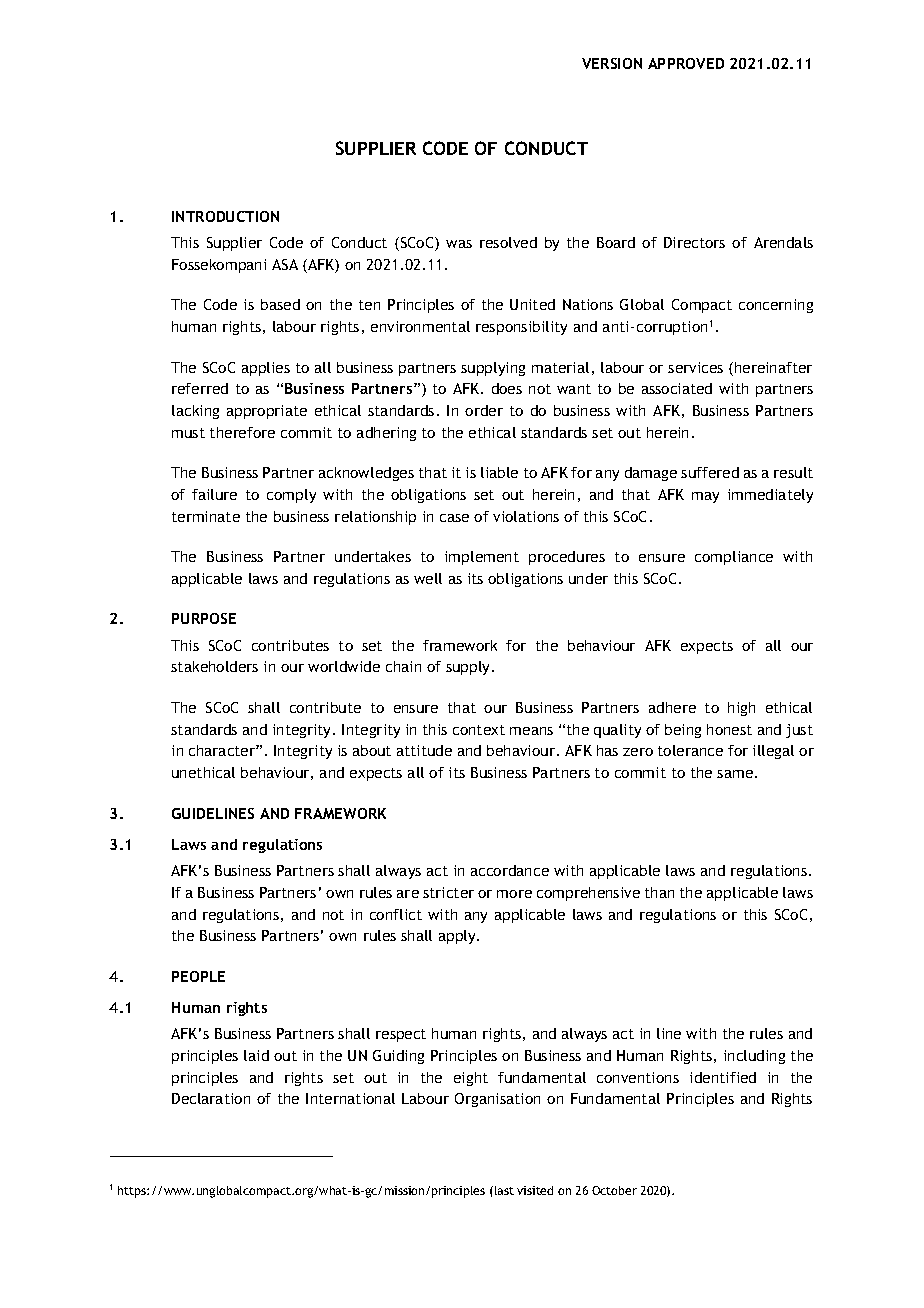  I want to click on applies, so click(266, 369).
